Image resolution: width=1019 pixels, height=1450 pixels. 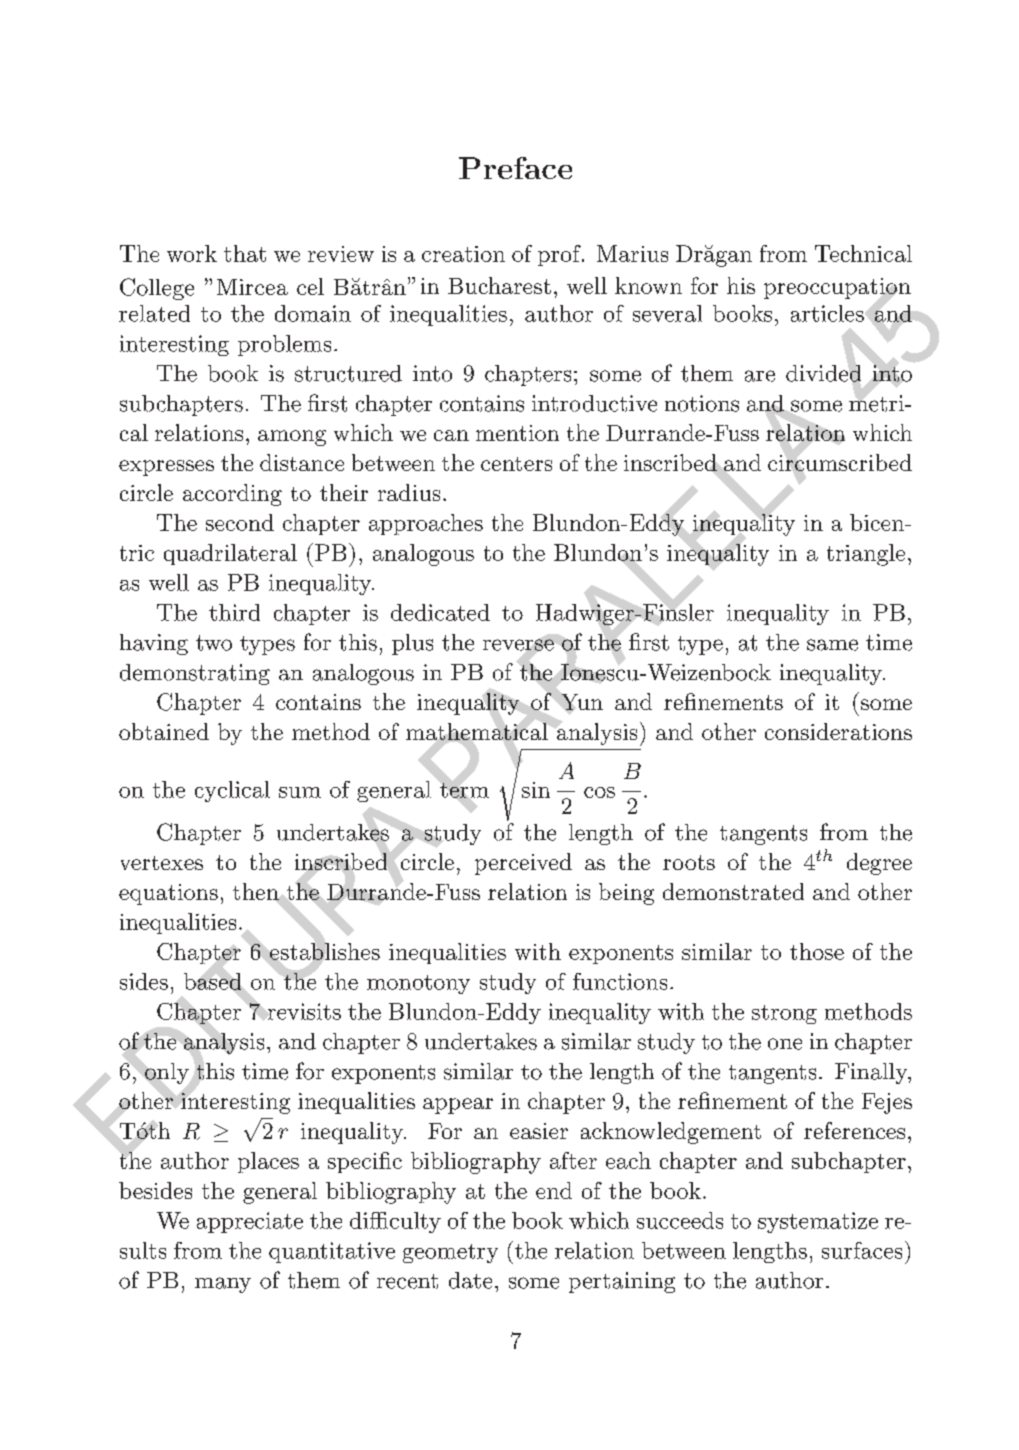 I want to click on approaches, so click(x=426, y=524).
